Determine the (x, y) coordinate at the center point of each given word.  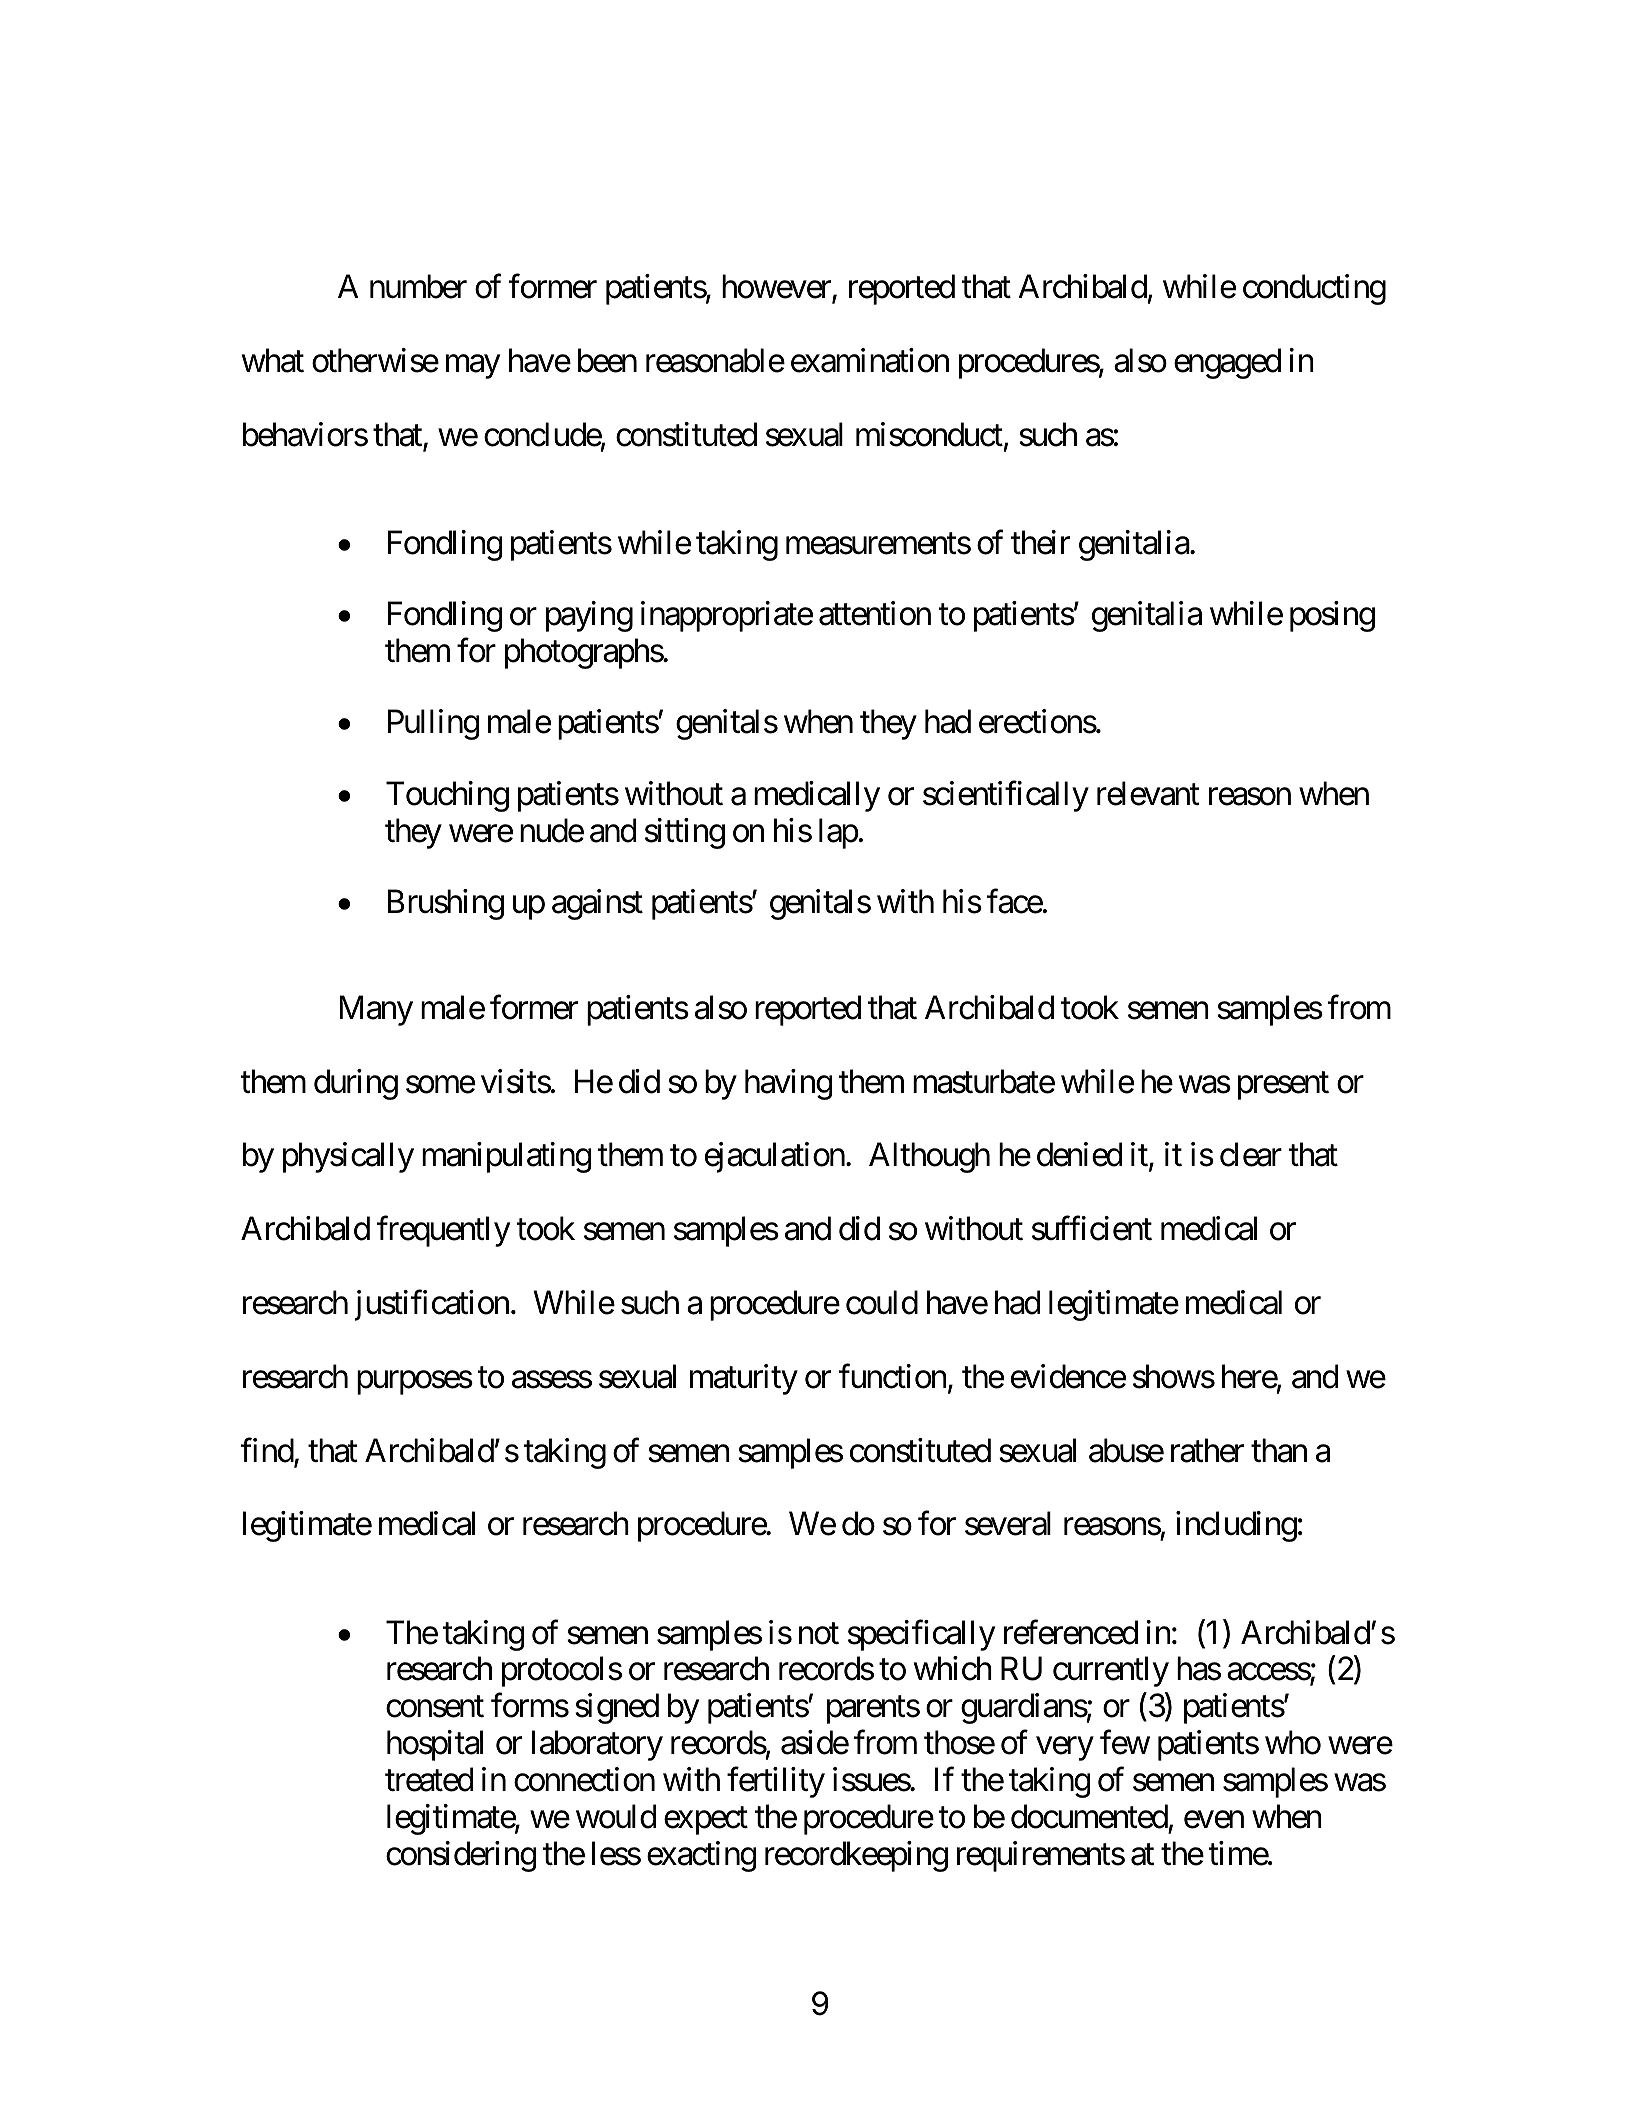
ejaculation (775, 1157)
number (418, 286)
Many (376, 1011)
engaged (1227, 363)
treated (429, 1779)
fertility (776, 1782)
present (1283, 1086)
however (777, 287)
